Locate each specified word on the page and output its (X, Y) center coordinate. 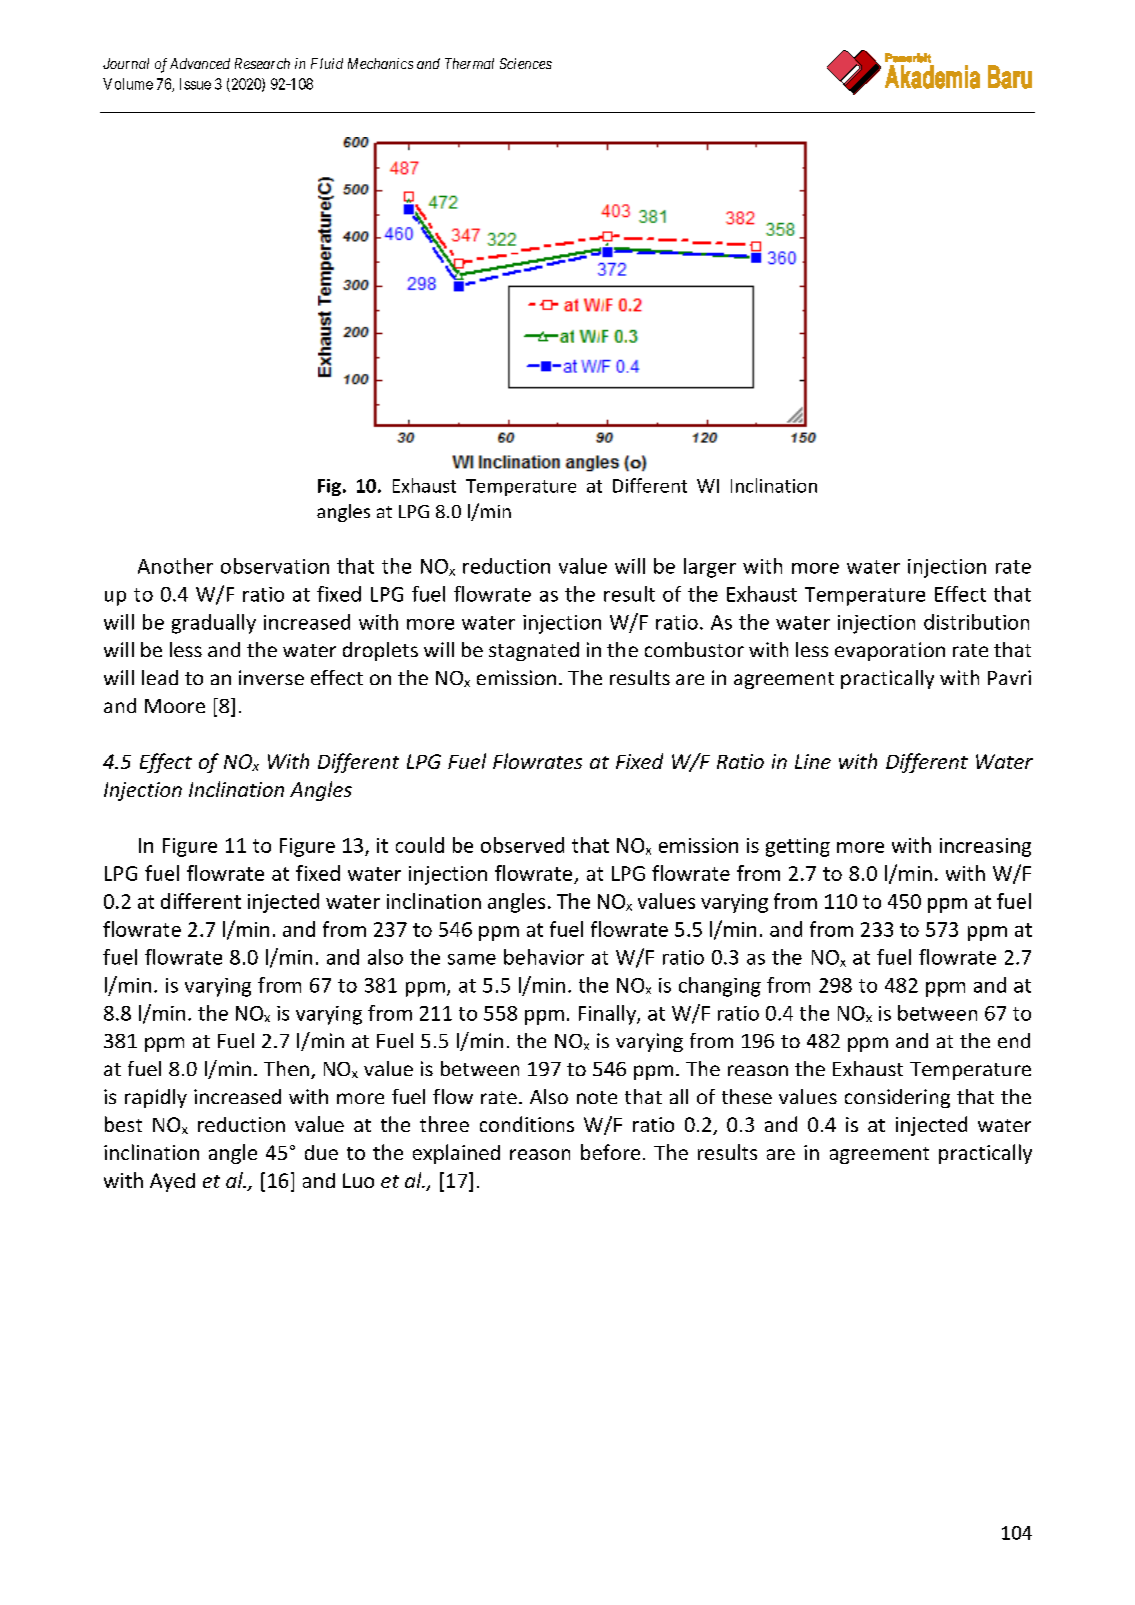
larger (710, 568)
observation (275, 566)
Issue (195, 84)
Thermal (469, 63)
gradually (214, 624)
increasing (985, 847)
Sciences (526, 63)
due (321, 1152)
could (420, 845)
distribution (976, 622)
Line (813, 761)
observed (522, 845)
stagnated (534, 651)
